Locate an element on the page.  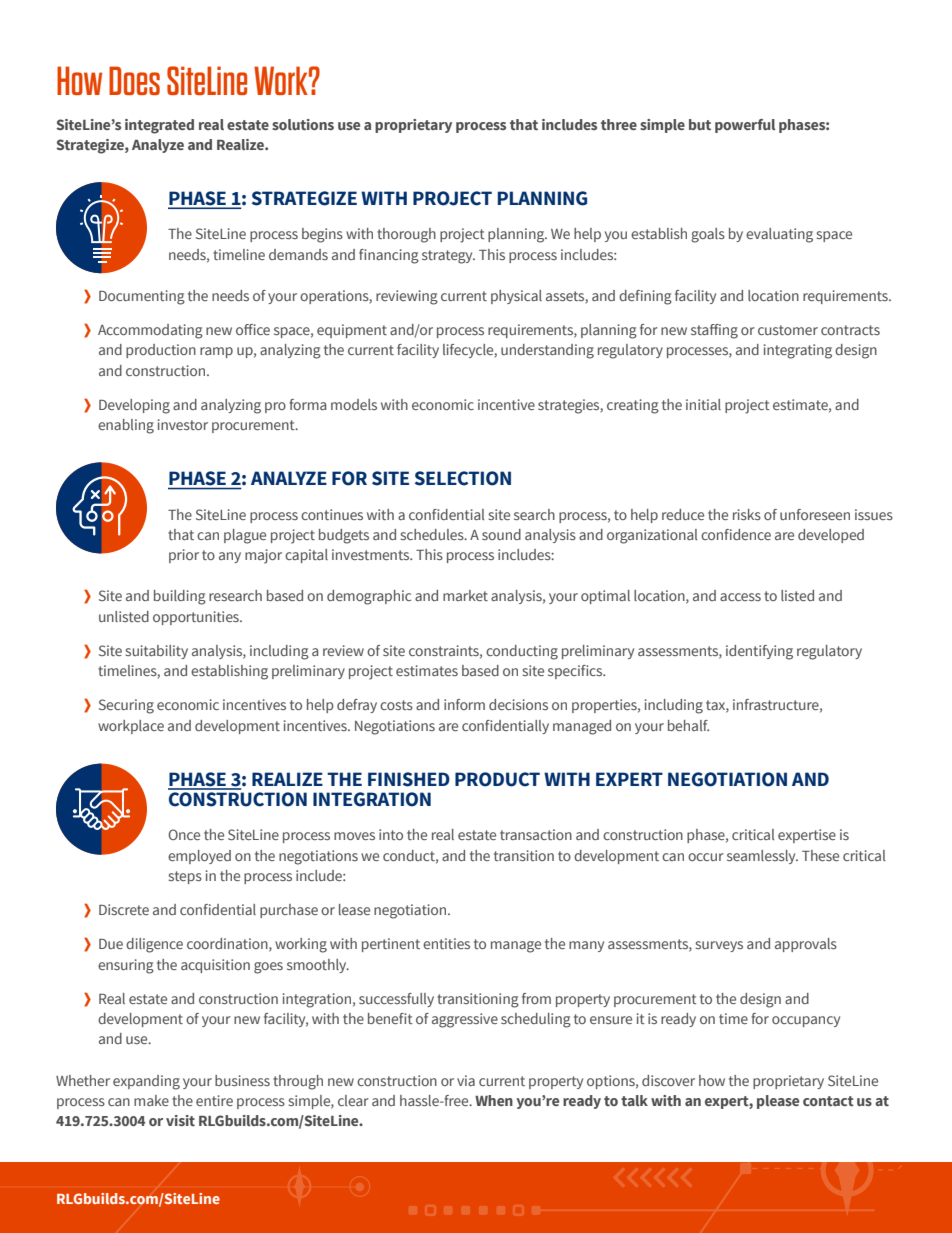
make is located at coordinates (151, 1100).
